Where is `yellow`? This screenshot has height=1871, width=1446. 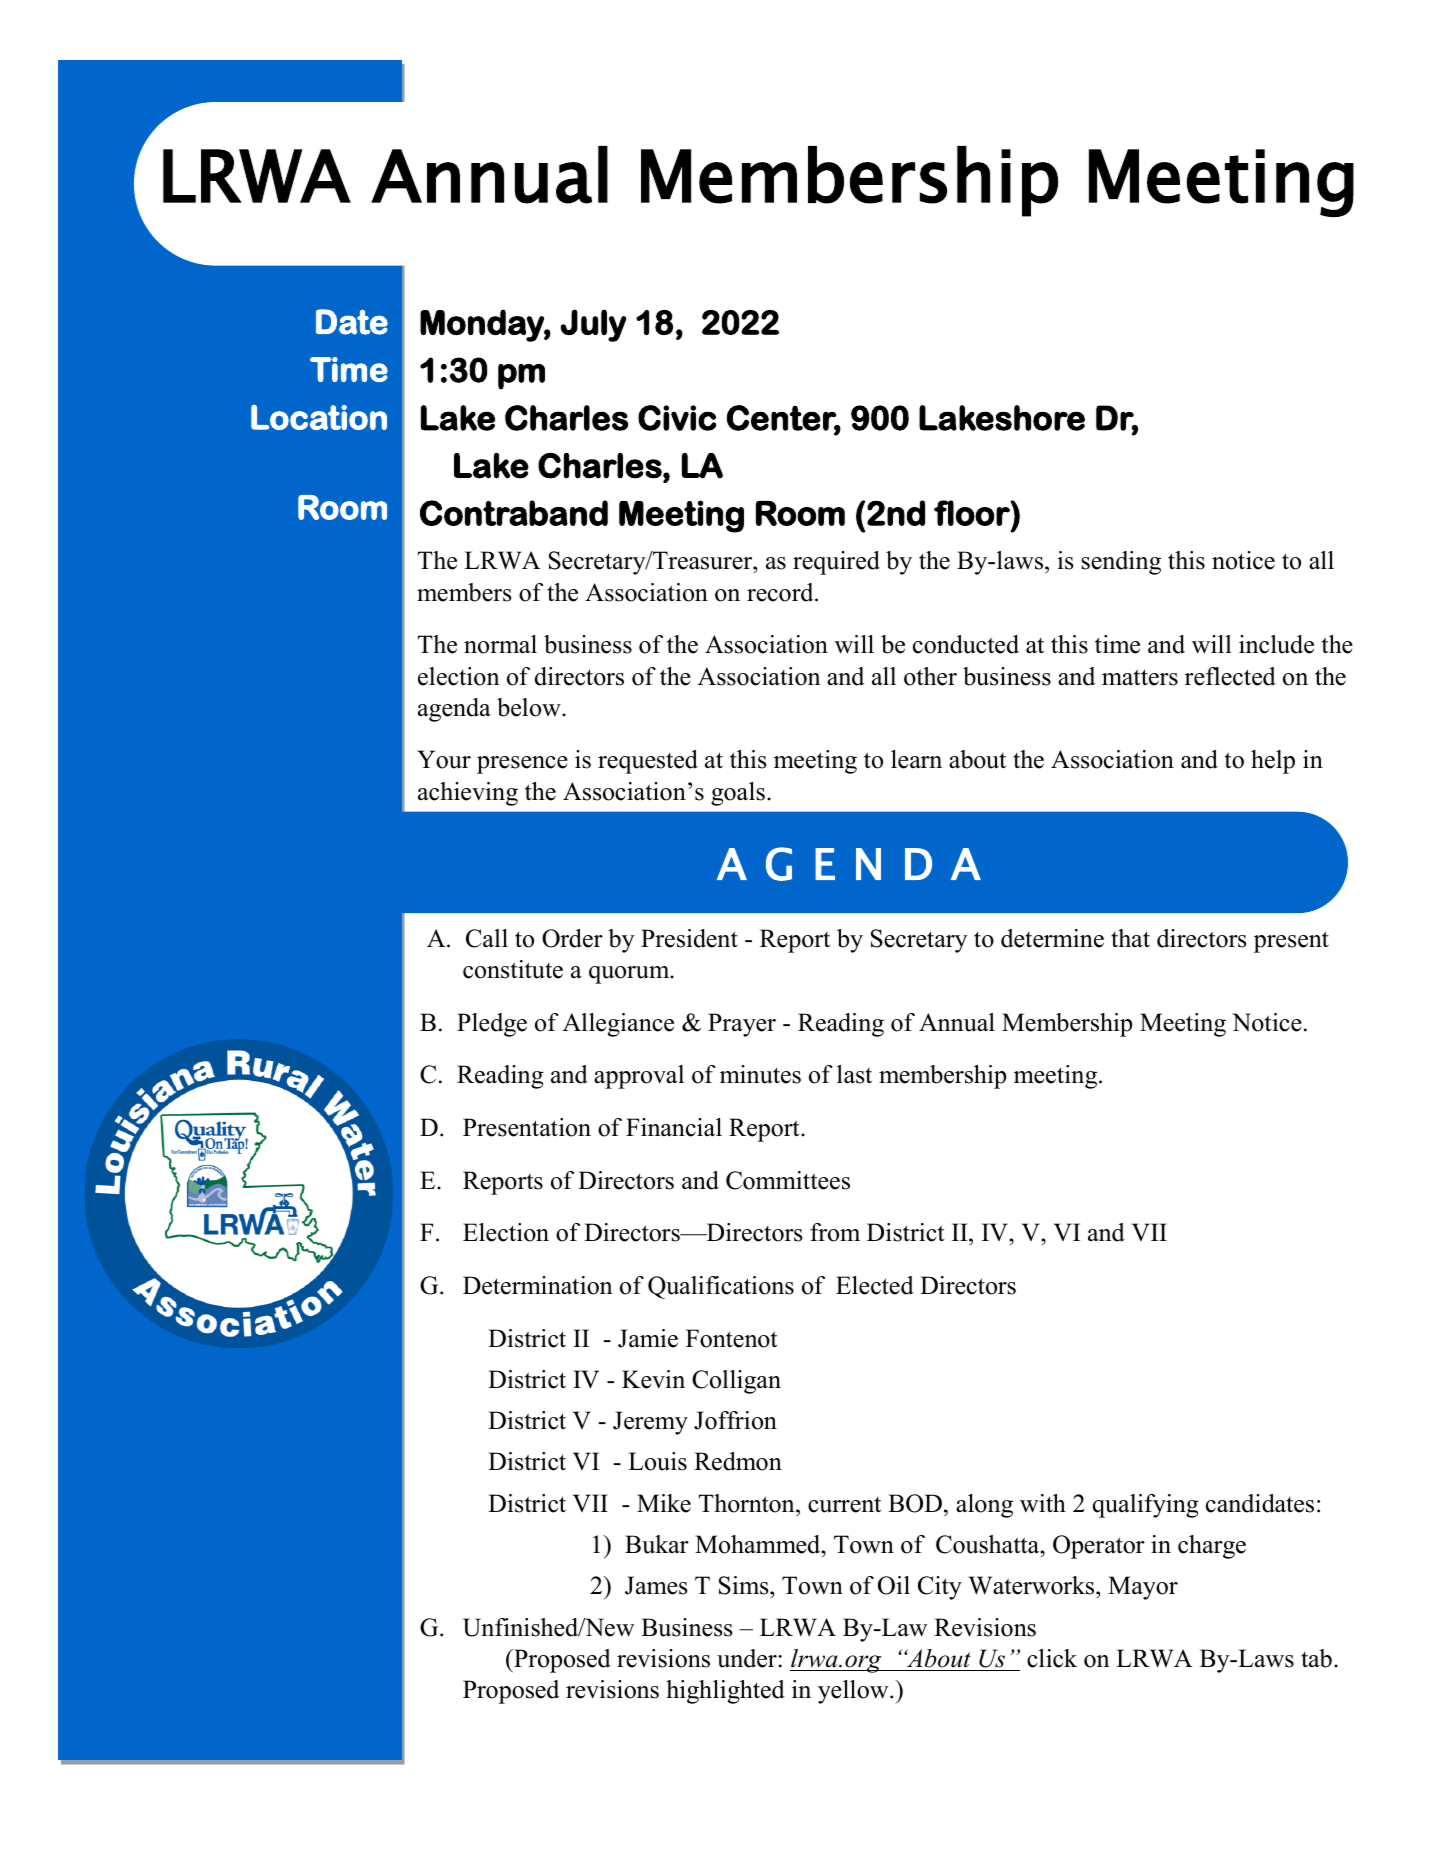
yellow is located at coordinates (854, 1692).
